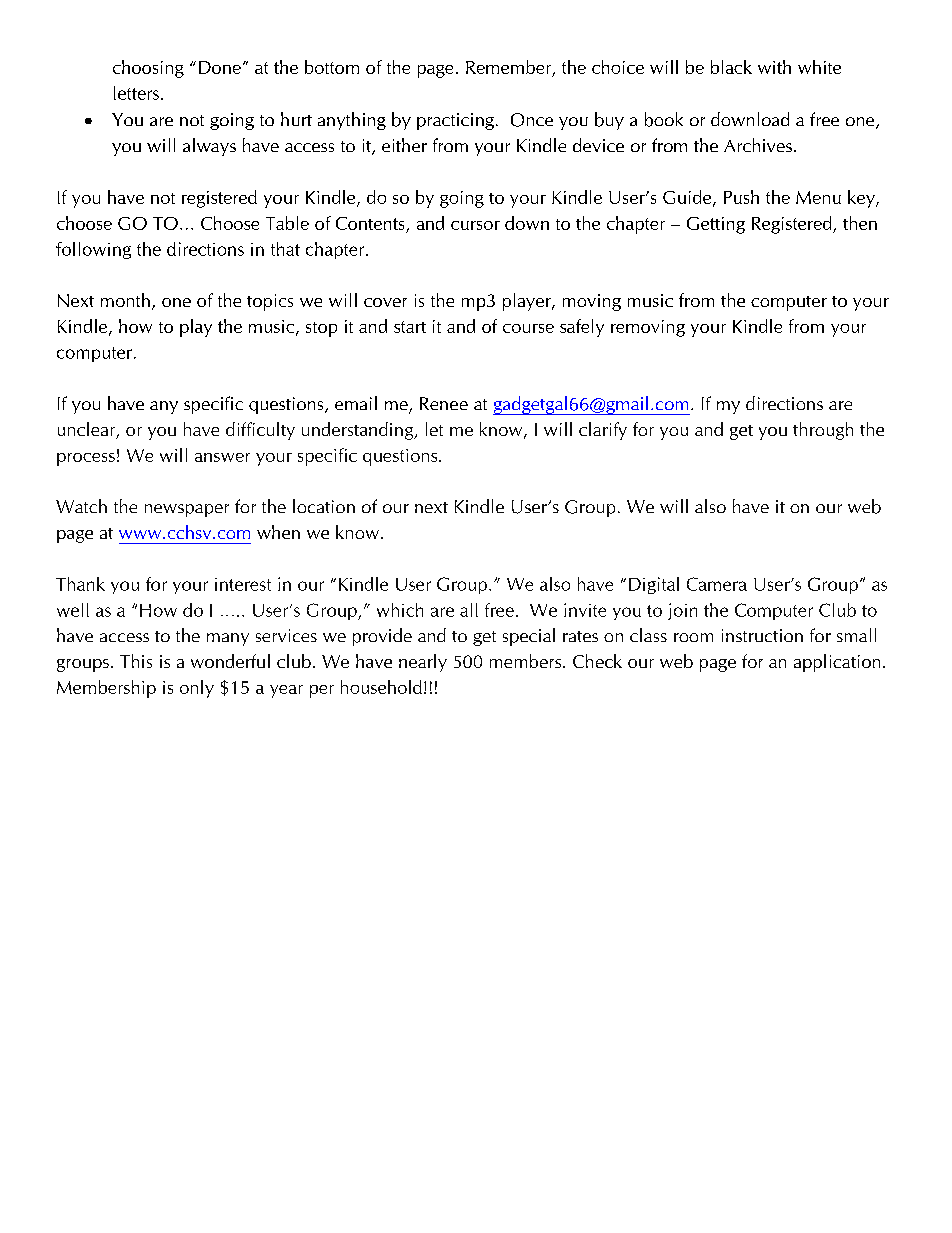 This screenshot has height=1233, width=952. Describe the element at coordinates (823, 431) in the screenshot. I see `through` at that location.
